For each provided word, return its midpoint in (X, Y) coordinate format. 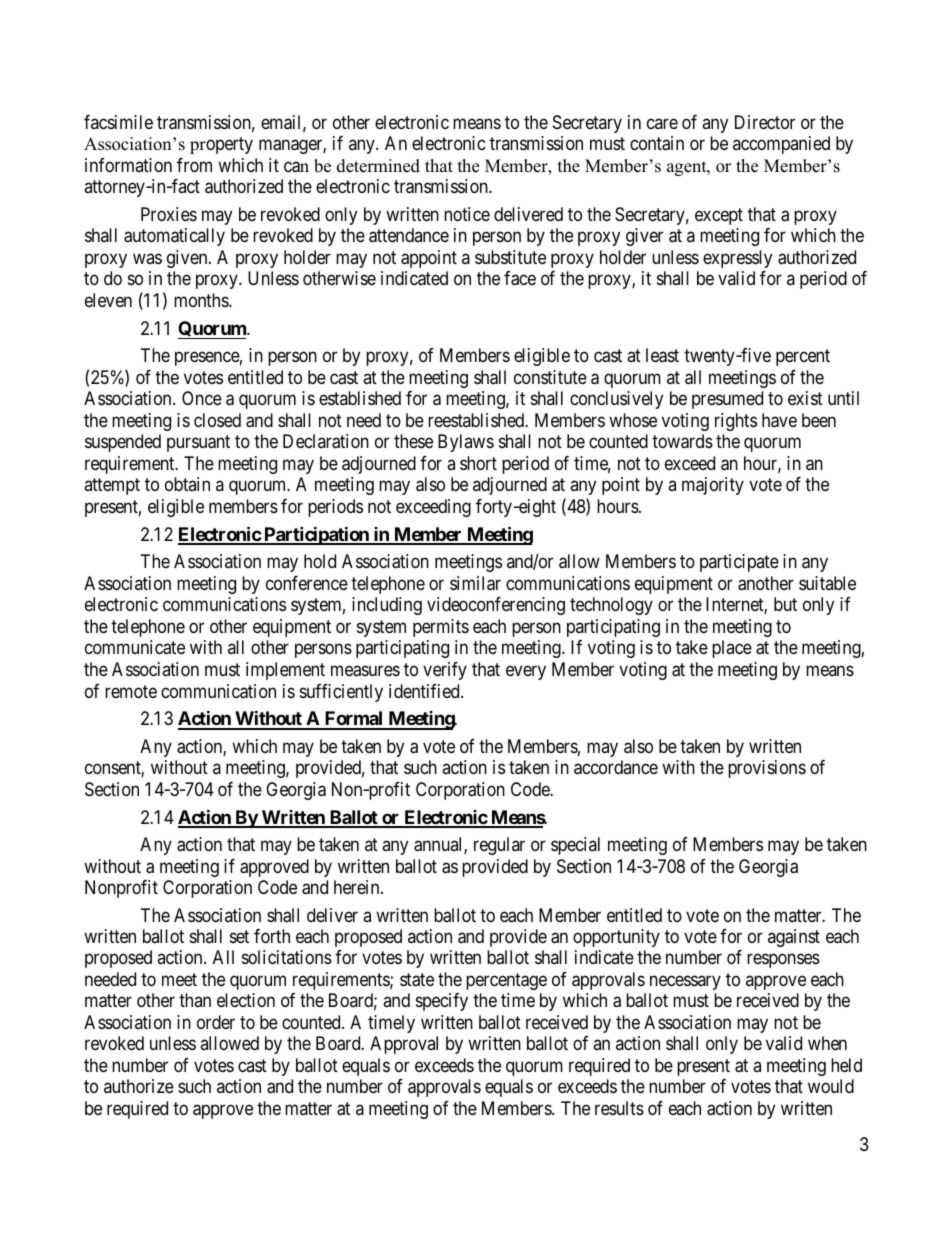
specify (442, 1002)
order (216, 1022)
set (239, 936)
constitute (550, 377)
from (194, 165)
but (785, 604)
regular (499, 846)
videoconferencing (496, 606)
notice (467, 214)
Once (202, 398)
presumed (727, 400)
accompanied (781, 145)
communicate (135, 647)
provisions (767, 769)
